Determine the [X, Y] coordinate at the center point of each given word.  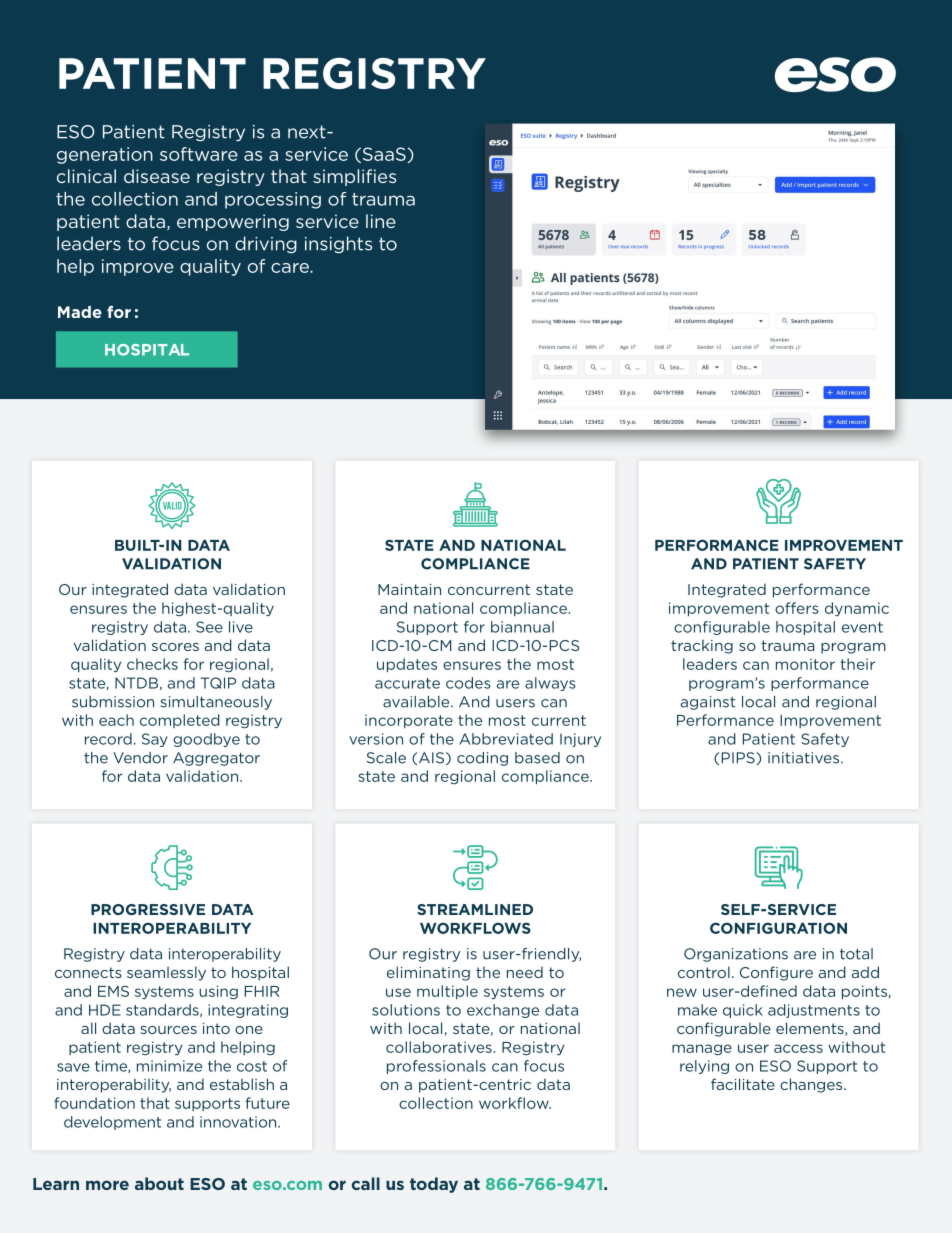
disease [157, 176]
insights [338, 244]
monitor [805, 664]
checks [152, 664]
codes [468, 683]
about [159, 1183]
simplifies [354, 177]
